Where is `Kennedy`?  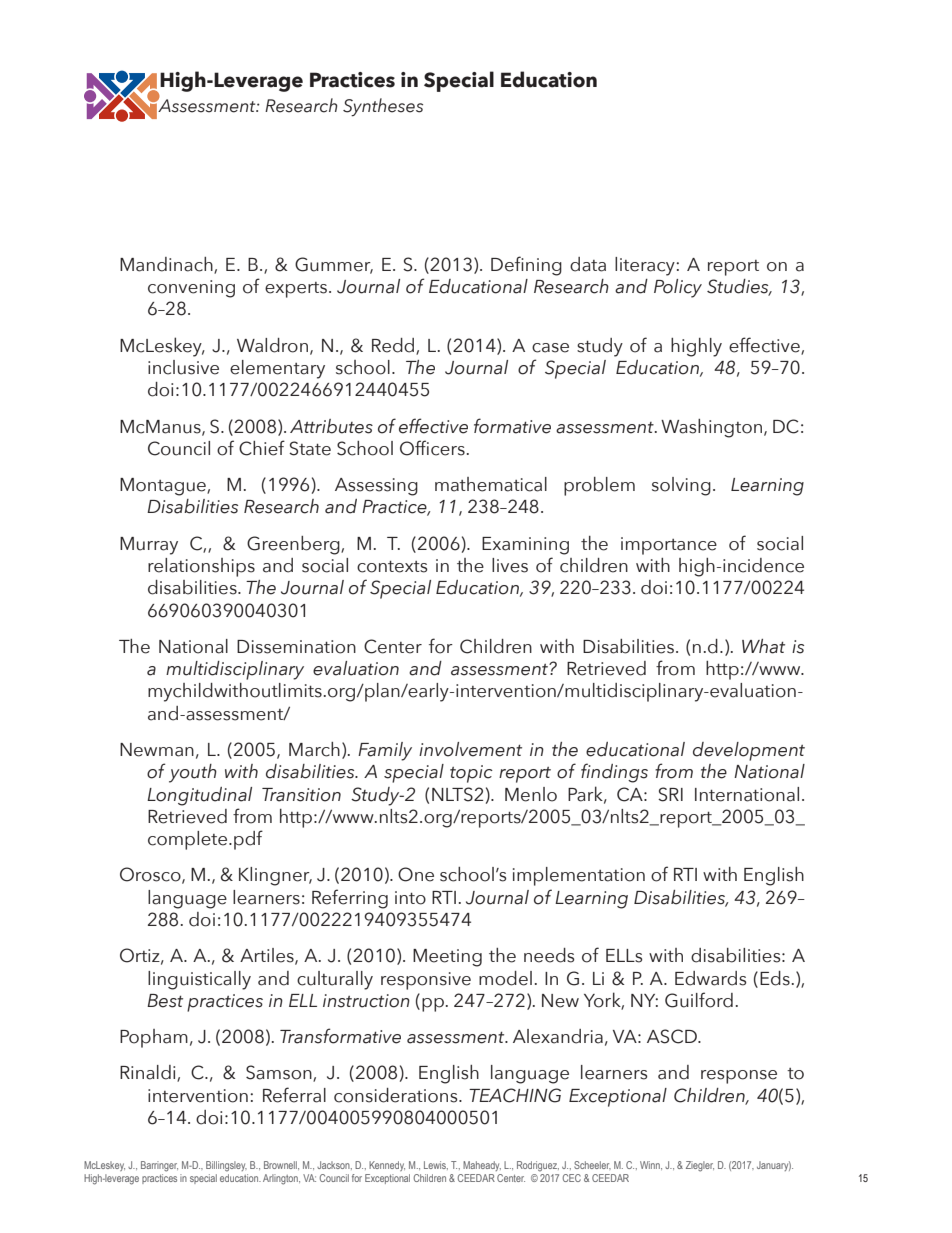
Kennedy is located at coordinates (387, 1166).
